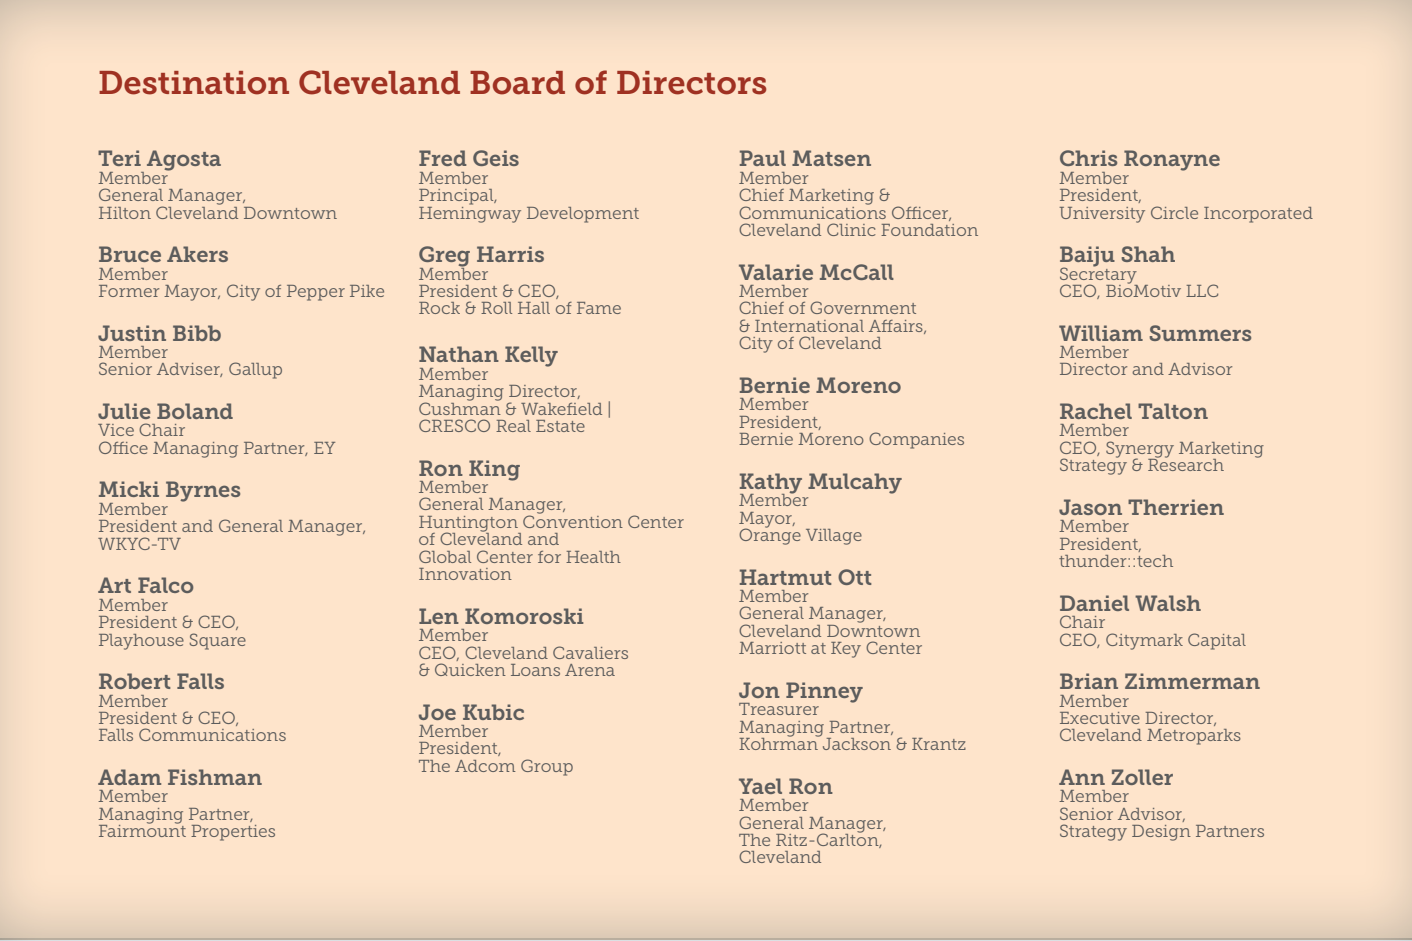 This screenshot has height=941, width=1412. What do you see at coordinates (233, 833) in the screenshot?
I see `Properties` at bounding box center [233, 833].
